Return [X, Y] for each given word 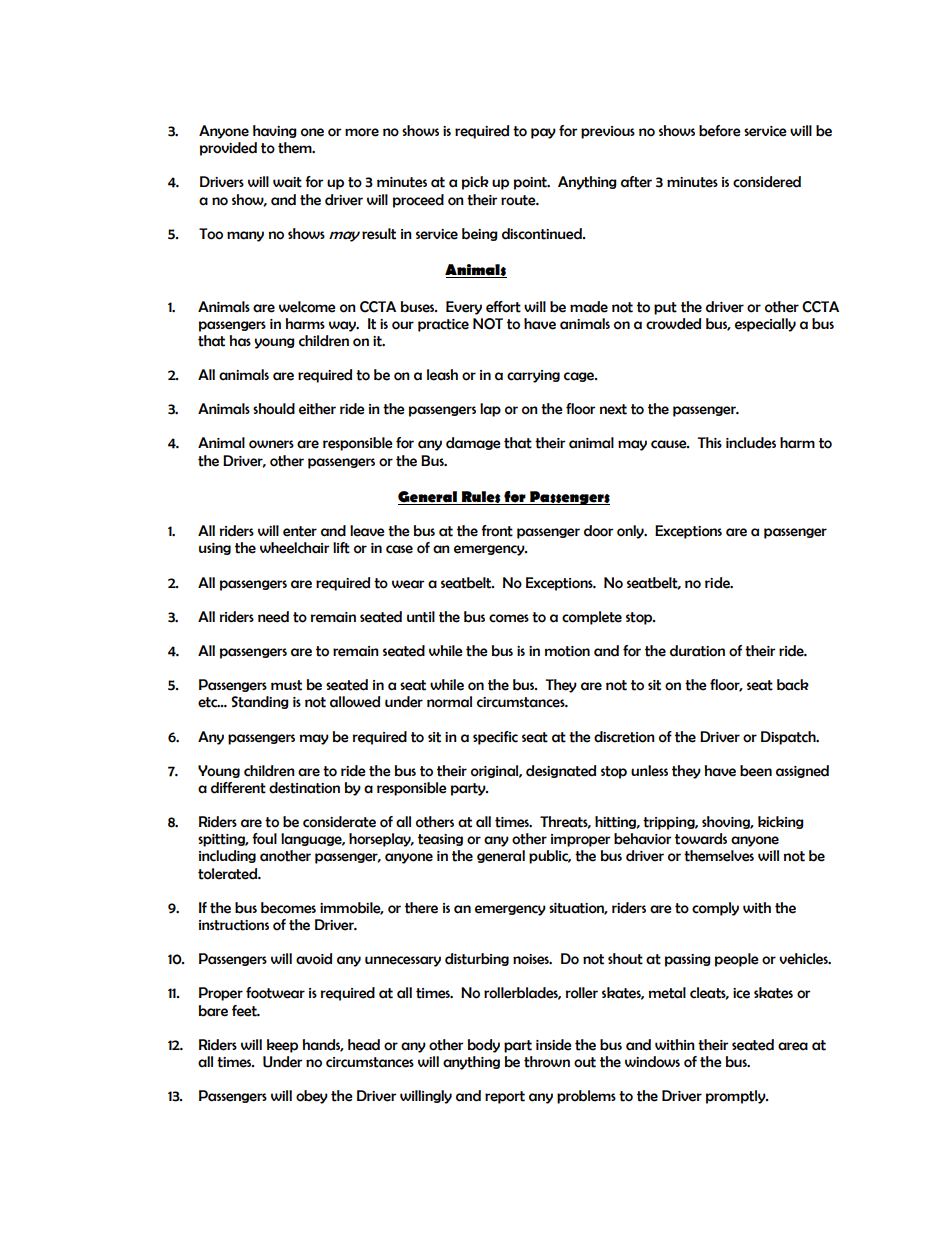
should [274, 409]
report [505, 1097]
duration [697, 651]
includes [751, 443]
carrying [533, 376]
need [273, 617]
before [720, 131]
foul [264, 839]
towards [701, 839]
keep [282, 1046]
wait [287, 182]
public [550, 857]
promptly [737, 1097]
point [531, 183]
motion [567, 651]
